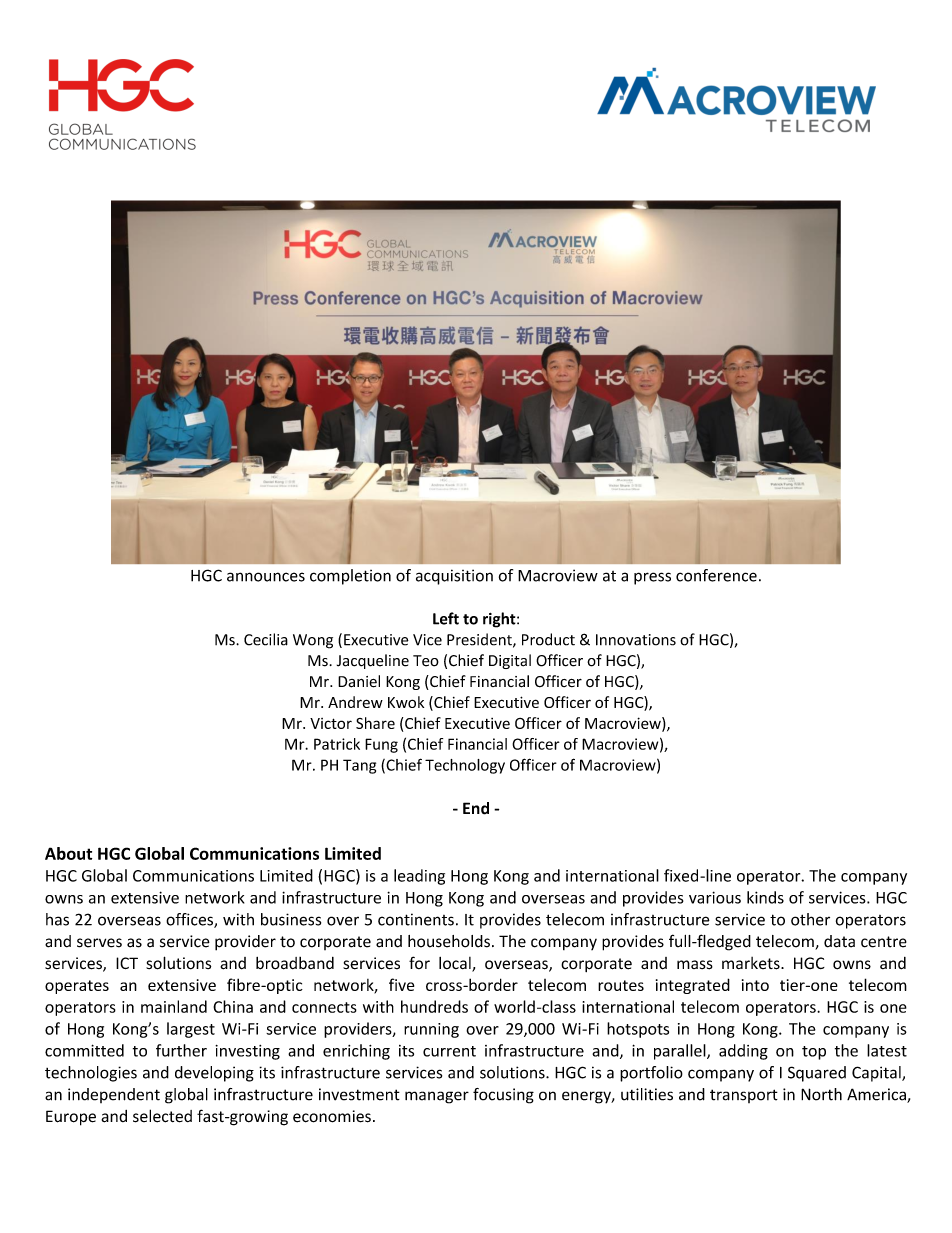  Describe the element at coordinates (449, 941) in the screenshot. I see `households` at that location.
